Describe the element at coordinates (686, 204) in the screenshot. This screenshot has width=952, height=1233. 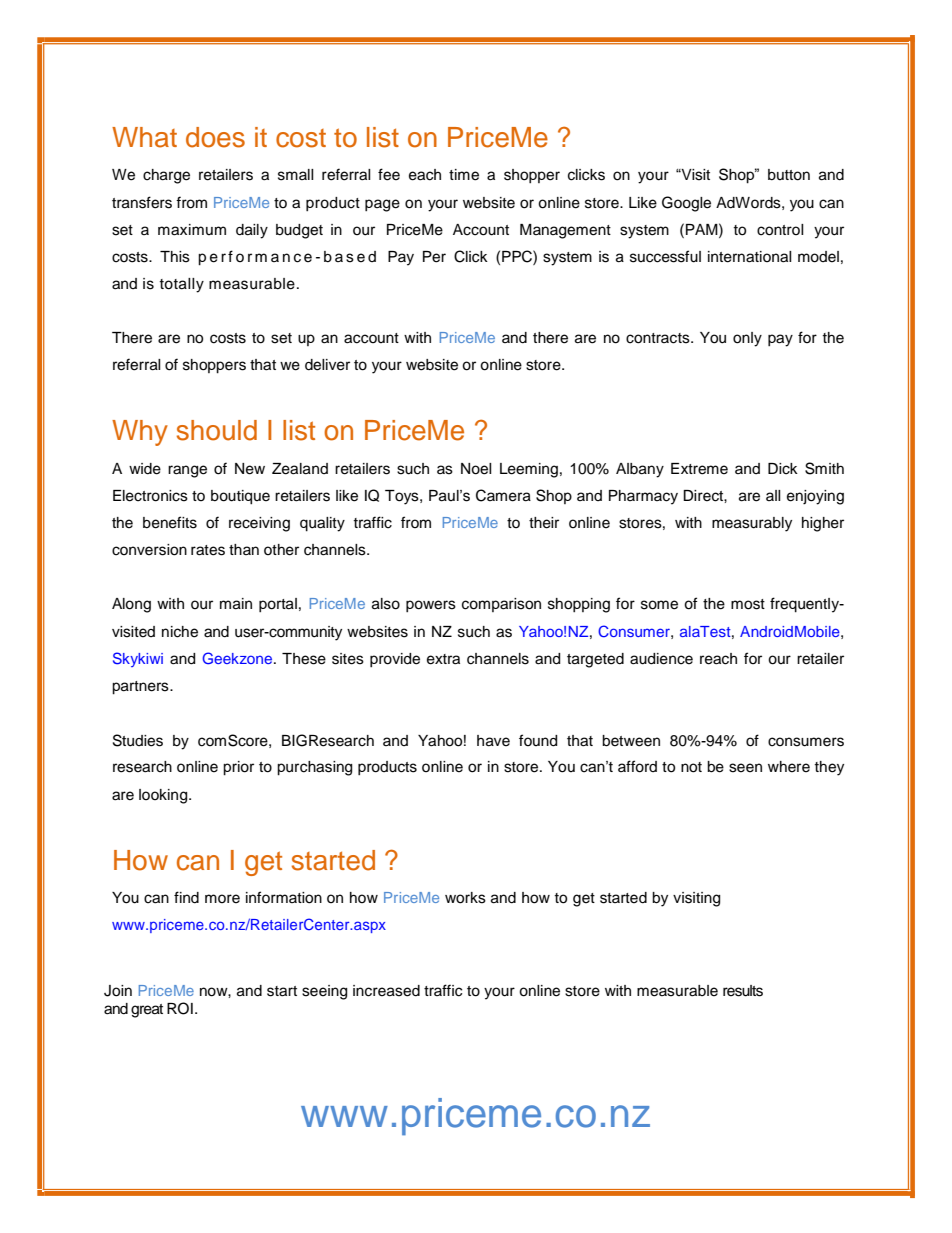
I see `Google` at that location.
